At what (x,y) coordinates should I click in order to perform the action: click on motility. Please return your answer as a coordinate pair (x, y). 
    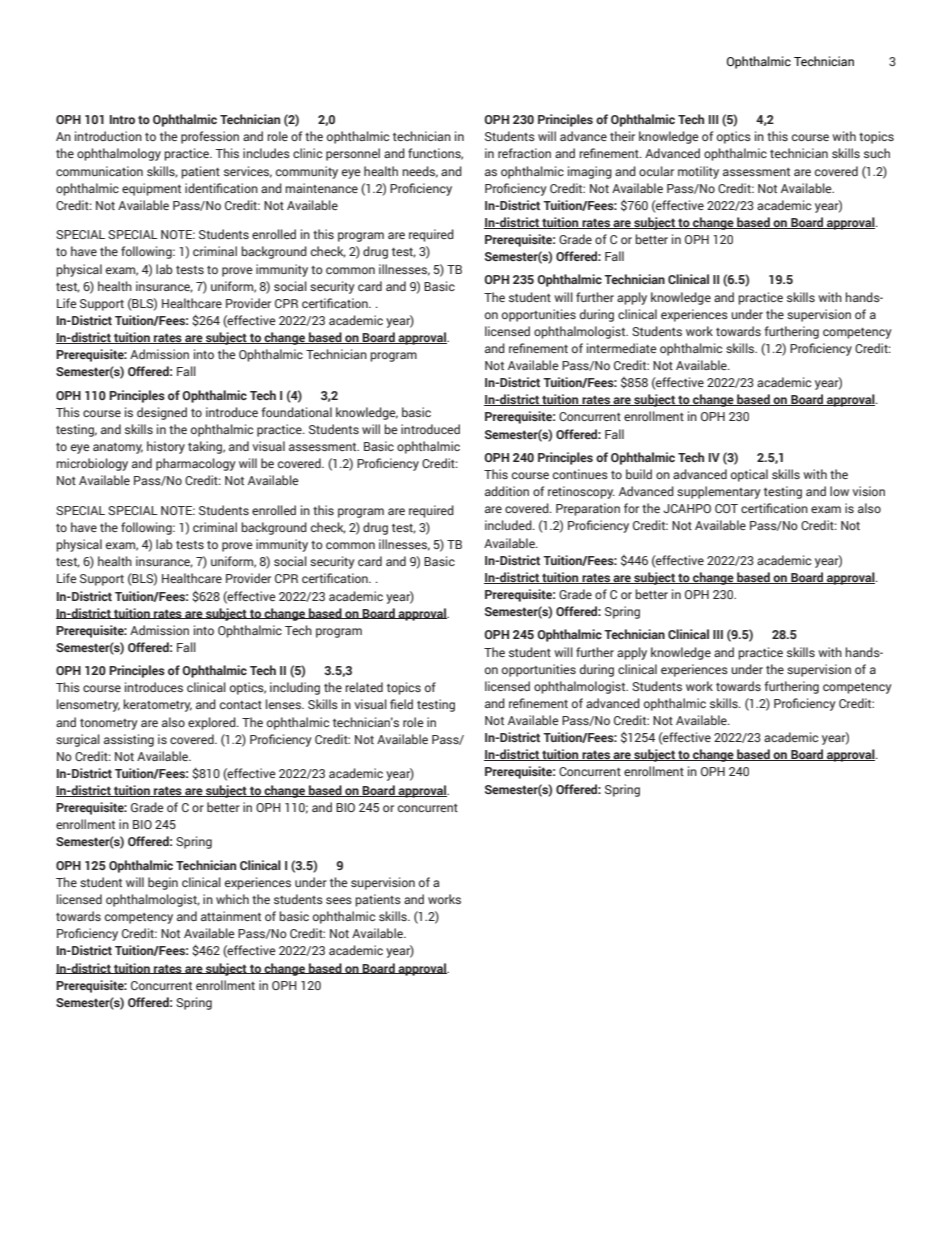
    Looking at the image, I should click on (698, 172).
